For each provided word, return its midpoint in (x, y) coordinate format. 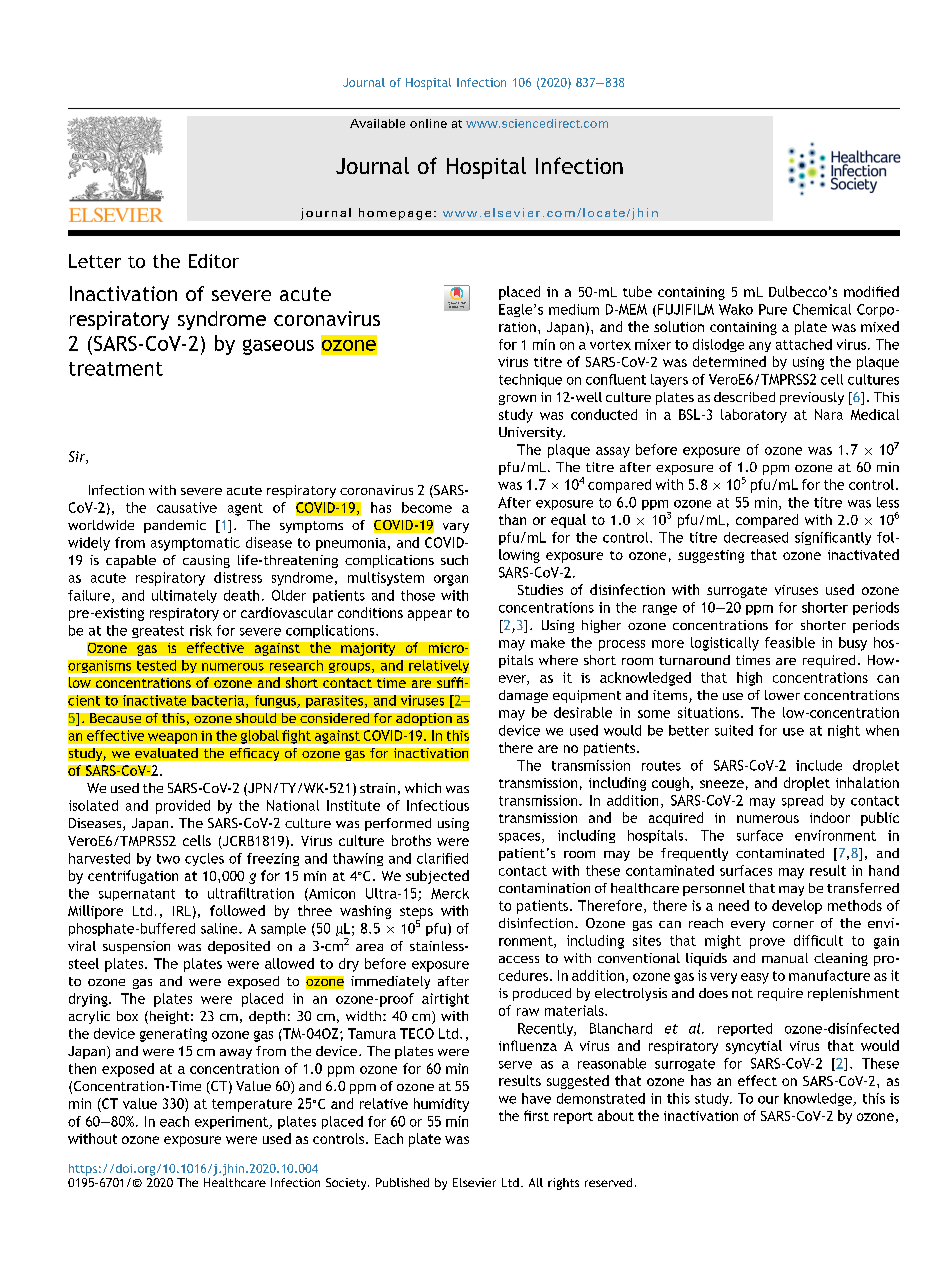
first (536, 1115)
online (428, 123)
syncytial (754, 1047)
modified (871, 291)
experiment (232, 1122)
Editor (214, 261)
